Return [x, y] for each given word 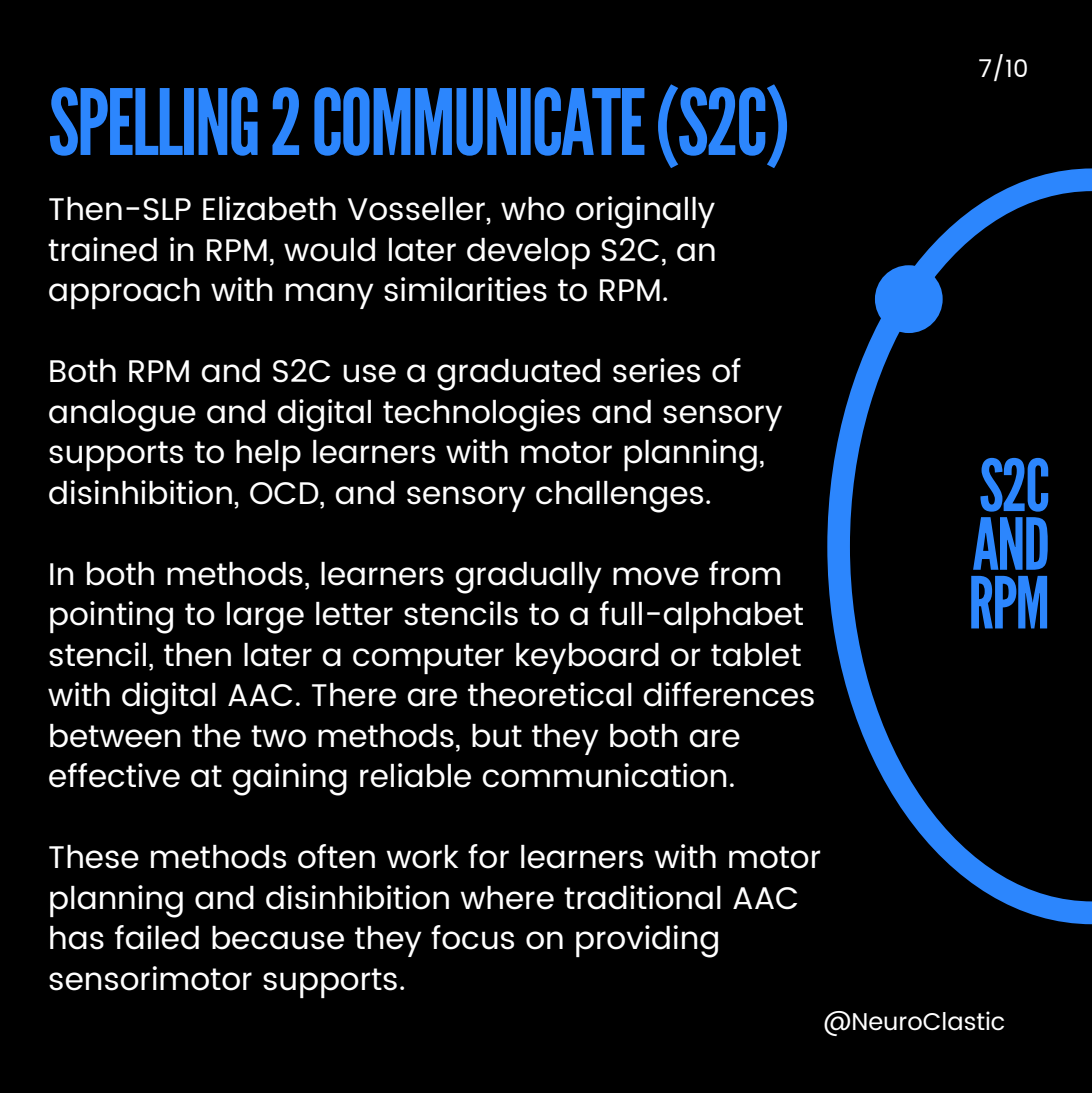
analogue [122, 416]
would [329, 250]
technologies [481, 415]
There [354, 695]
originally [645, 212]
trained [102, 249]
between [115, 736]
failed [157, 937]
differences [728, 694]
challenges [619, 497]
